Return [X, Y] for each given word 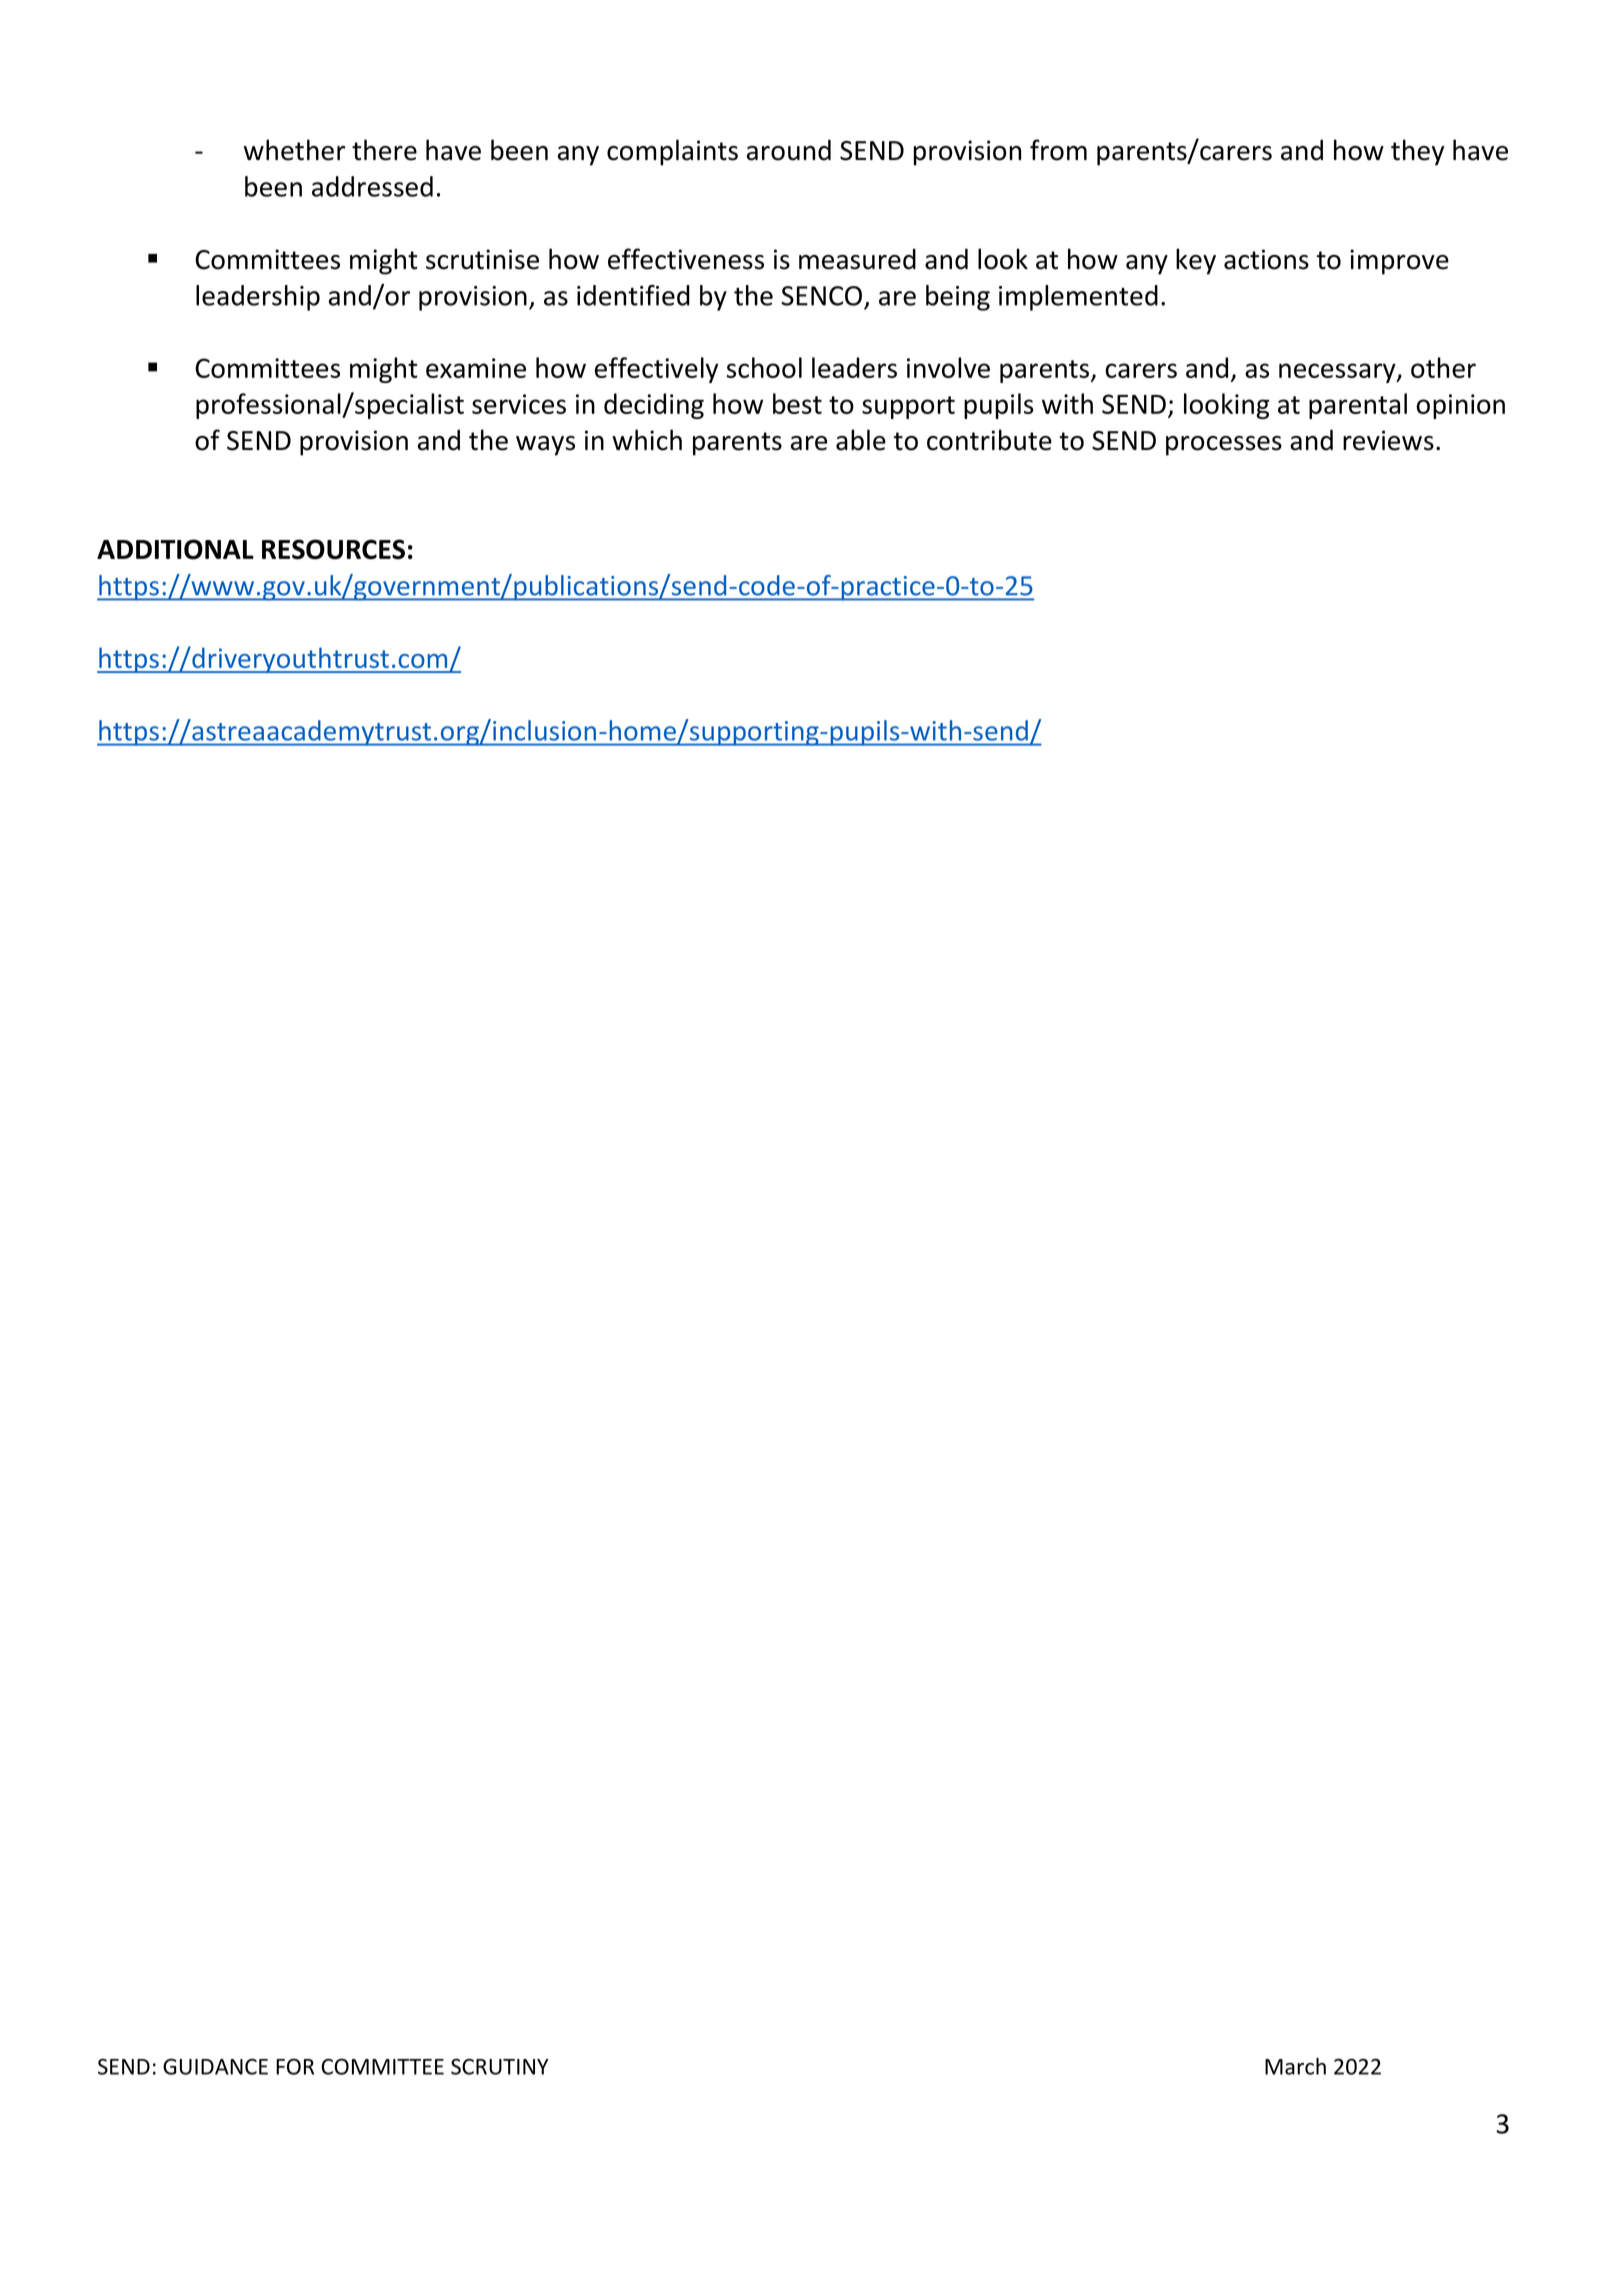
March [1295, 2066]
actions [1266, 259]
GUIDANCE [215, 2066]
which [647, 440]
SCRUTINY [500, 2066]
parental [1358, 406]
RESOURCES [333, 549]
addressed [372, 186]
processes [1224, 446]
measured [857, 259]
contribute [989, 440]
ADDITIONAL [175, 549]
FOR [295, 2066]
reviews [1388, 440]
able [861, 440]
